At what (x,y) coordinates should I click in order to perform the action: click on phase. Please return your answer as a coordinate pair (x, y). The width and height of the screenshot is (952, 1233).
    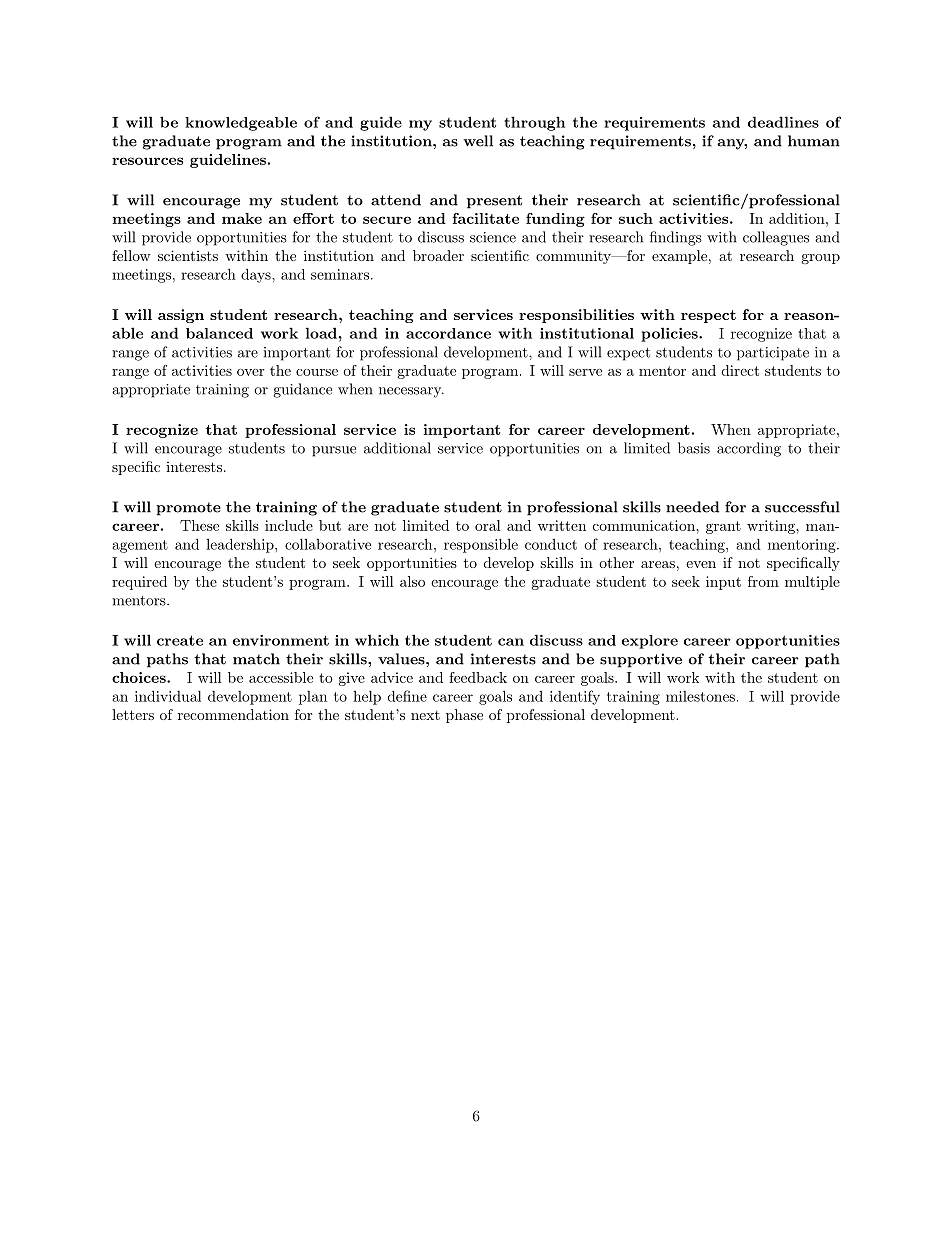
    Looking at the image, I should click on (464, 716).
